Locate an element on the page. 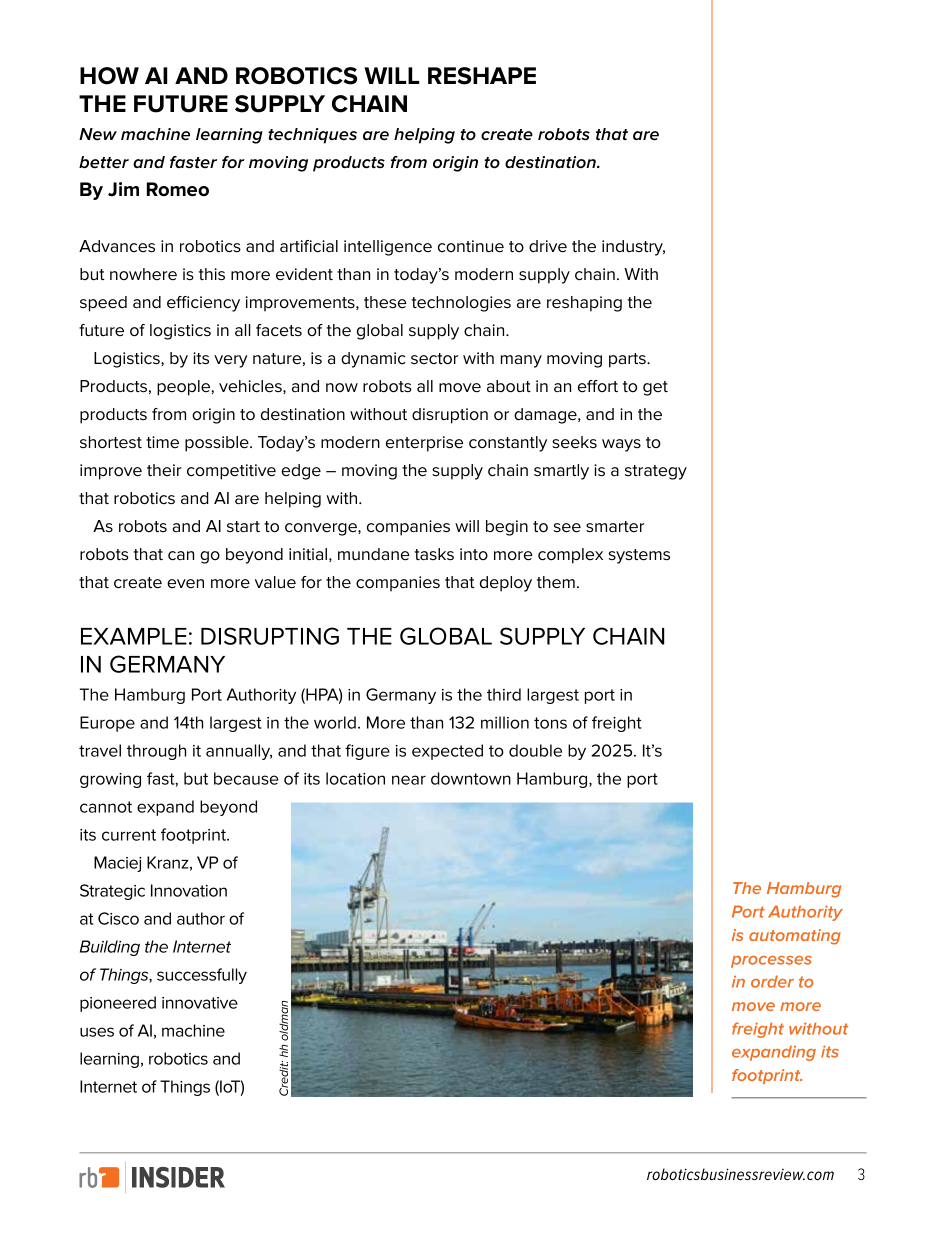 The width and height of the image is (952, 1233). drive is located at coordinates (548, 246).
